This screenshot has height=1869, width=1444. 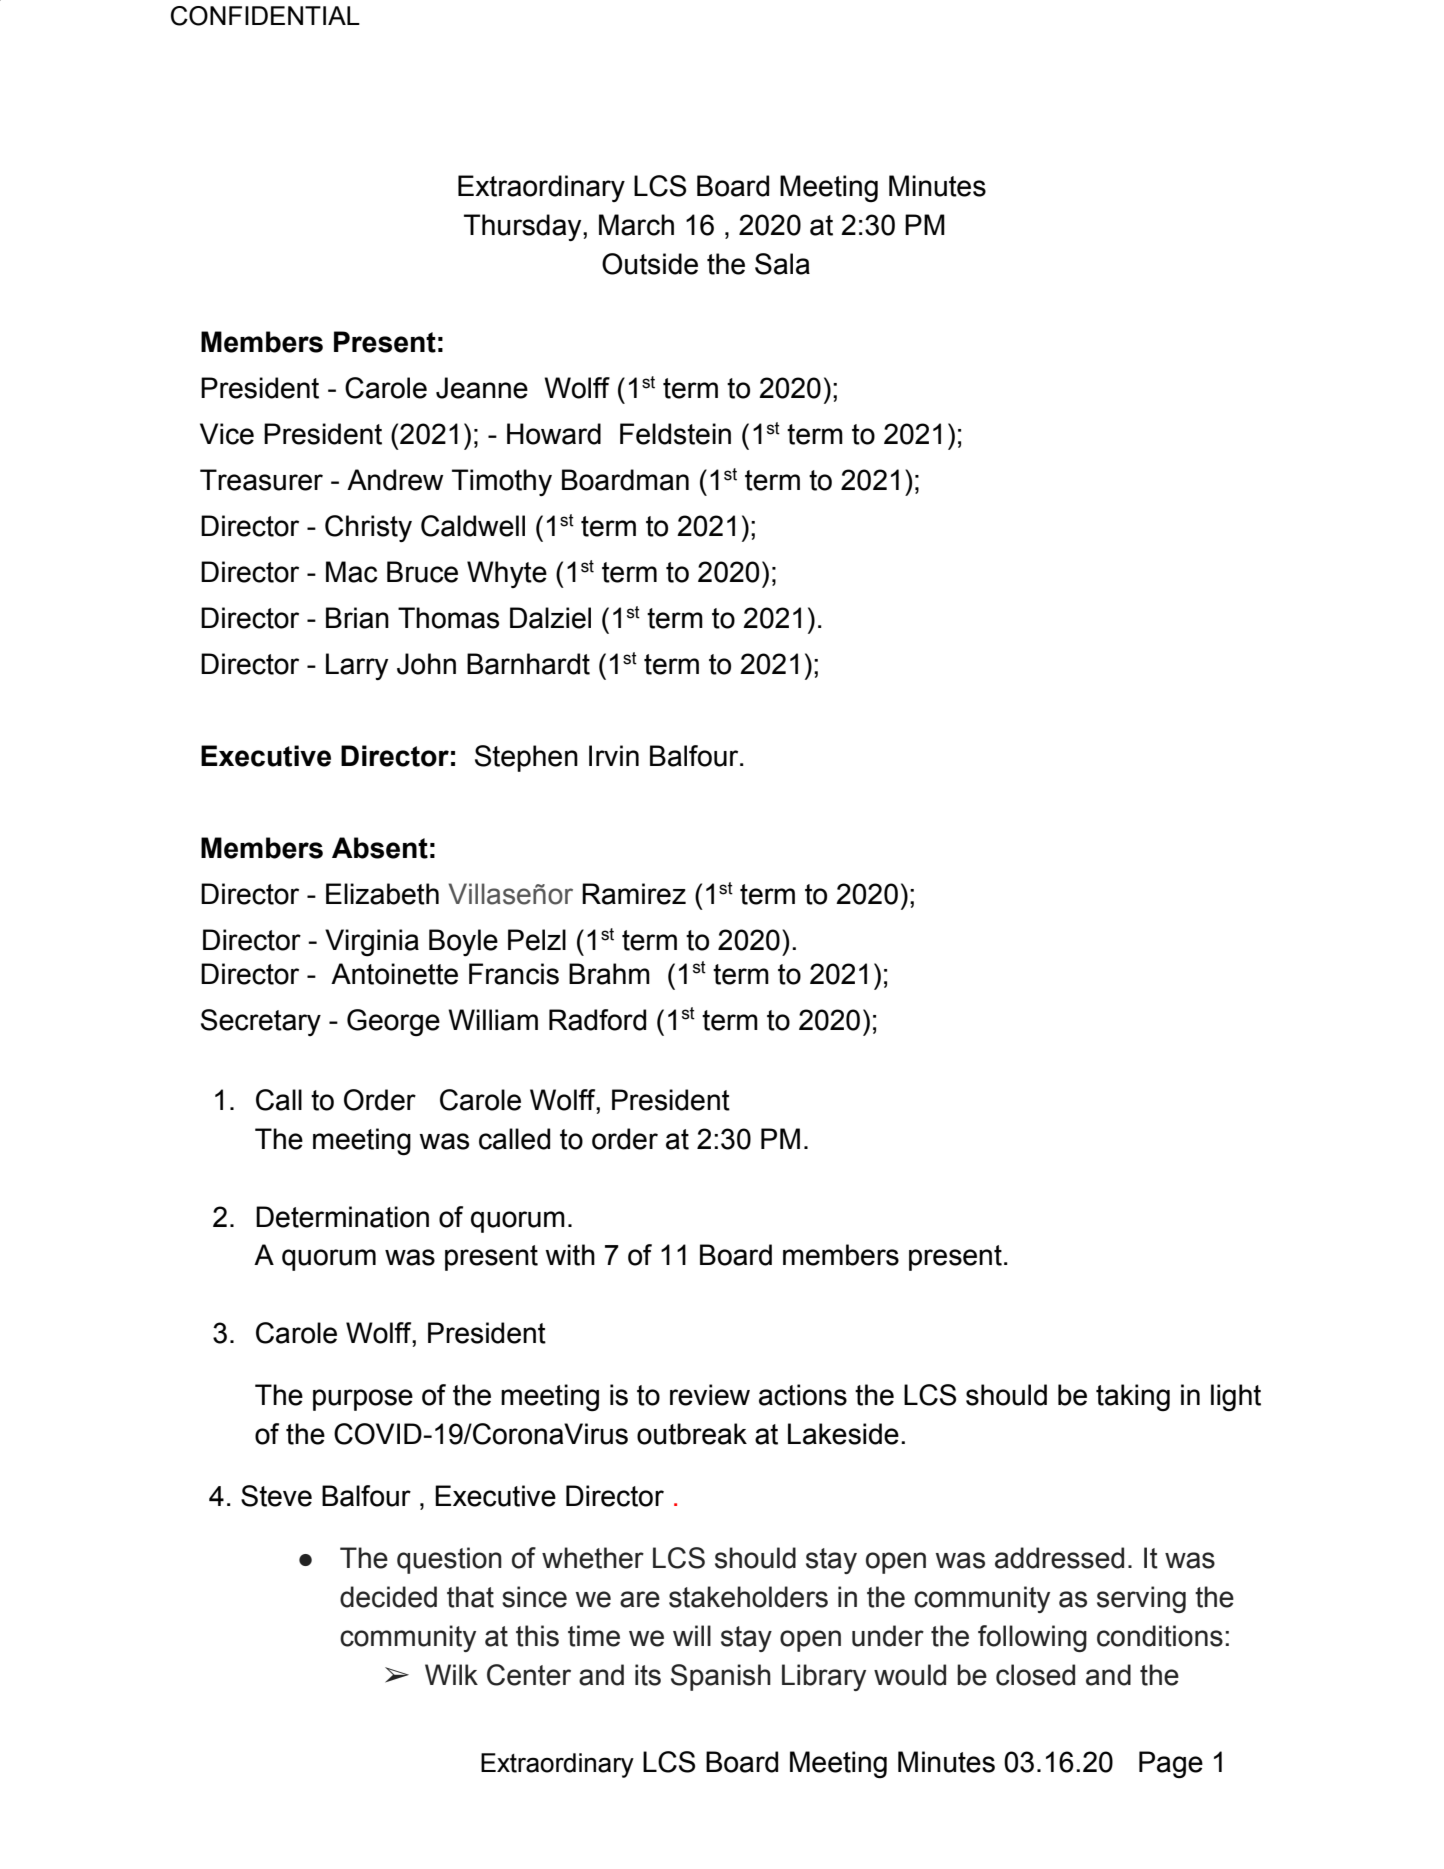 What do you see at coordinates (634, 894) in the screenshot?
I see `Ramirez` at bounding box center [634, 894].
